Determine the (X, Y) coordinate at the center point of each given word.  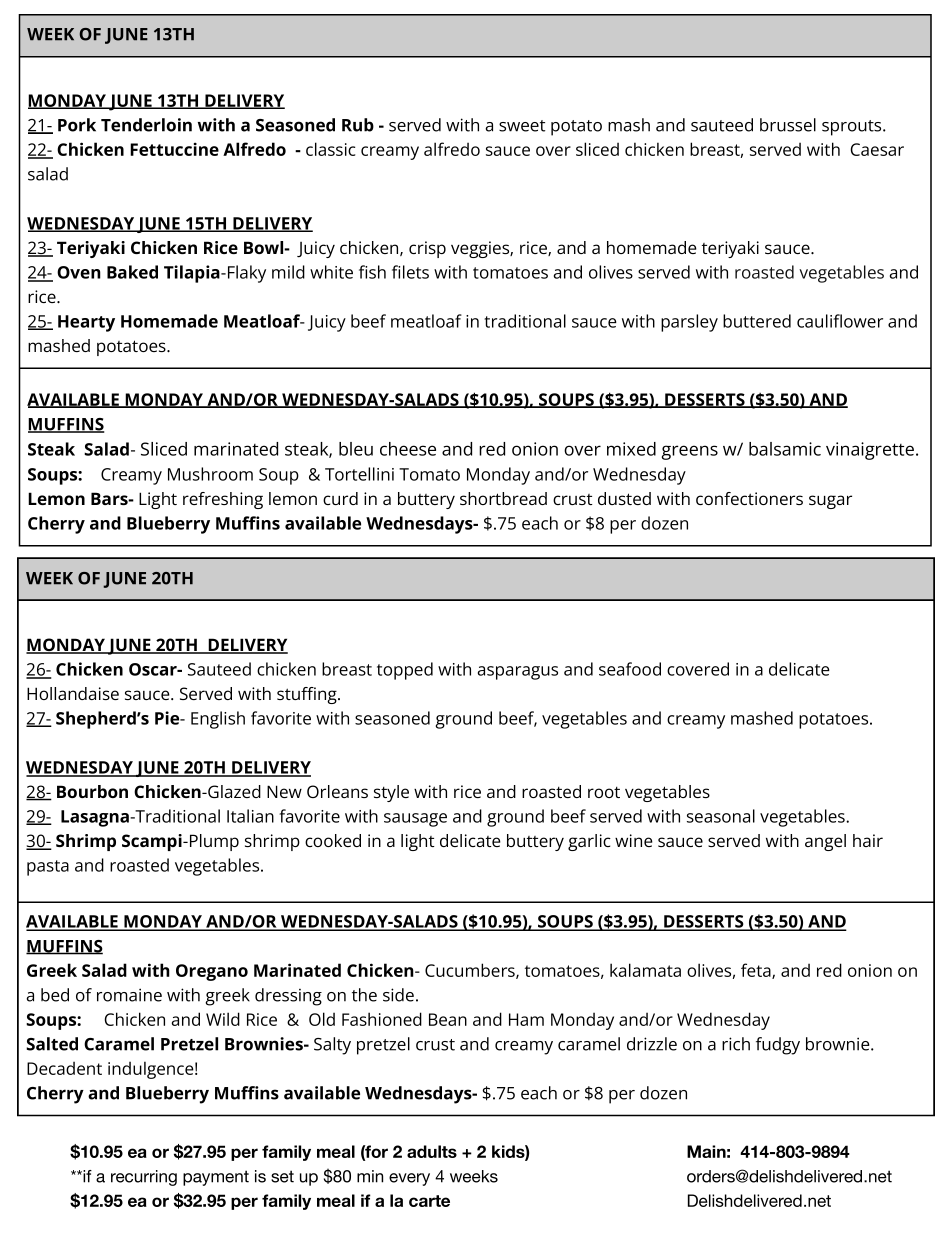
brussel (788, 125)
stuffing (308, 695)
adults (432, 1151)
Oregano (212, 972)
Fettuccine (174, 149)
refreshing (223, 500)
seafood (630, 669)
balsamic (785, 449)
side (398, 995)
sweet (522, 126)
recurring (144, 1178)
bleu (356, 449)
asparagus (518, 673)
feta (757, 971)
